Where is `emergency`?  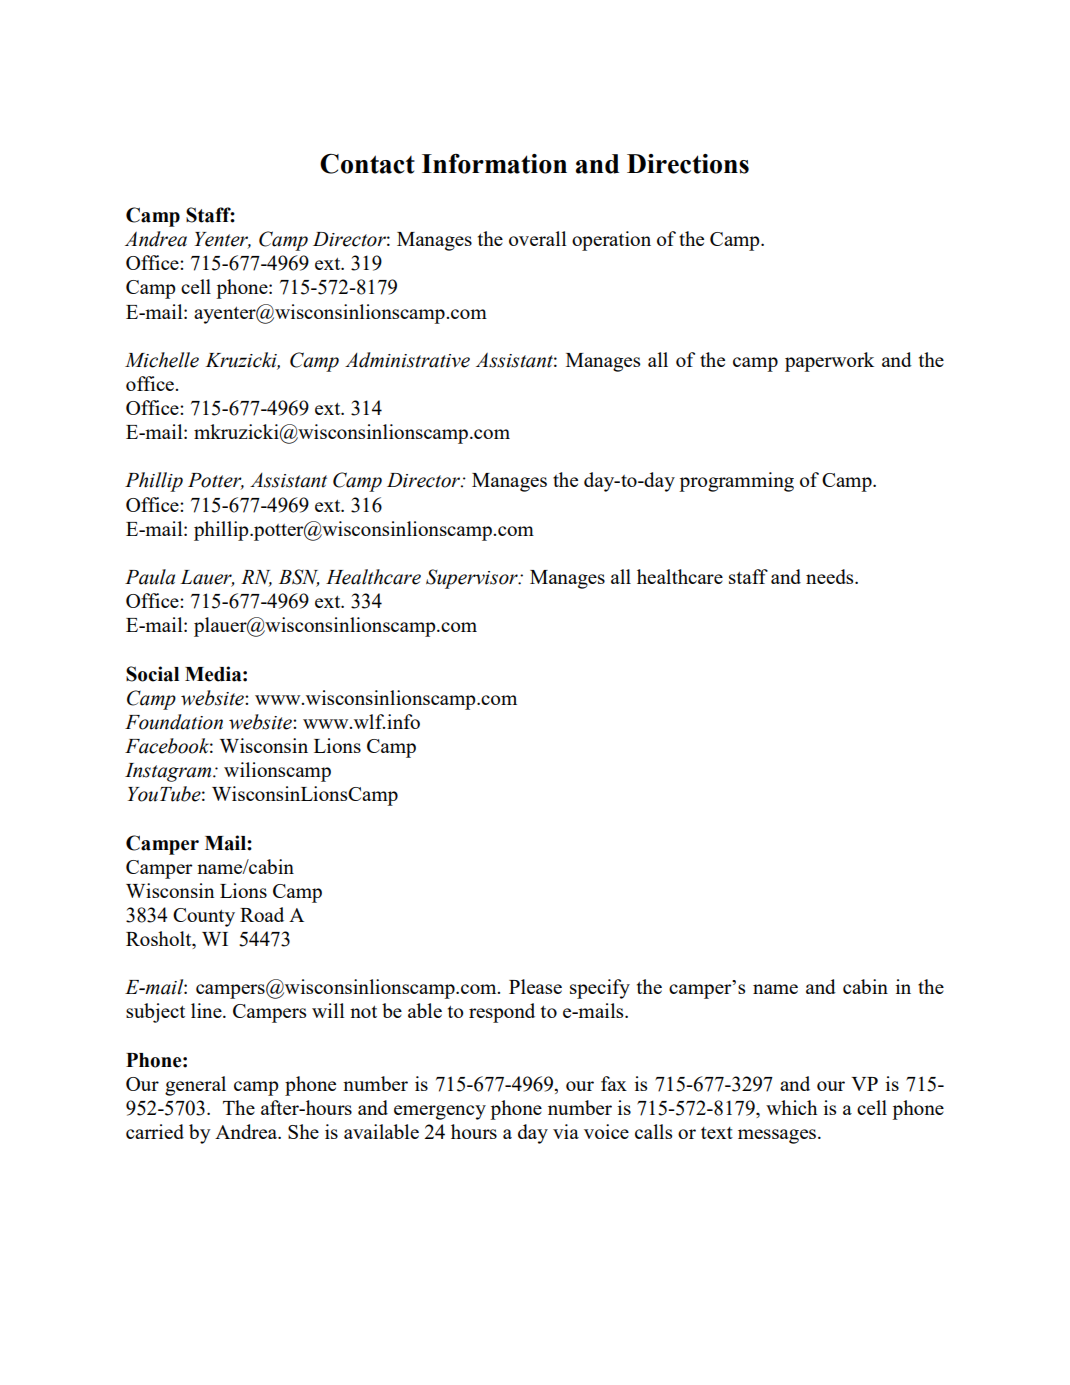 emergency is located at coordinates (440, 1112).
